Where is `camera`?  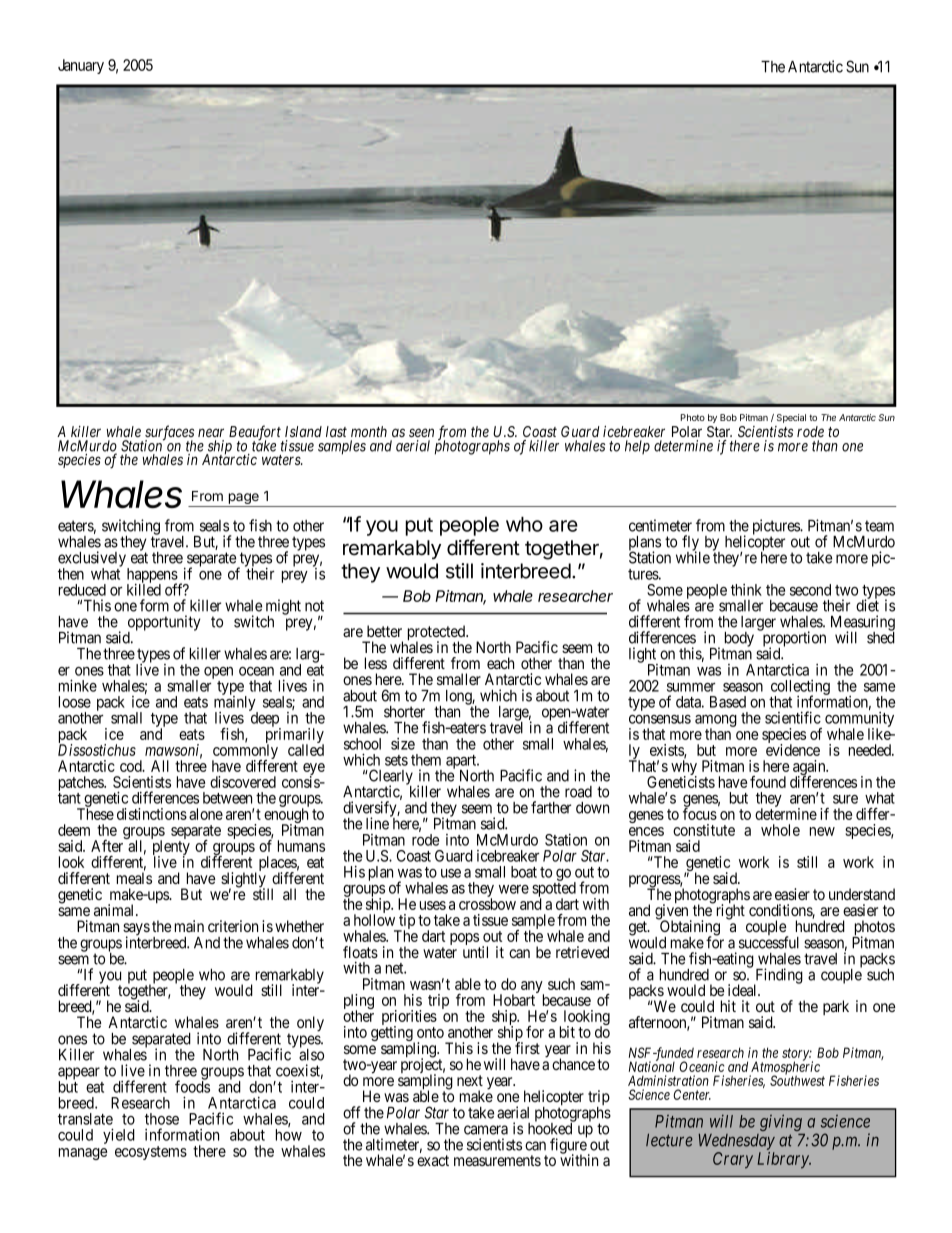
camera is located at coordinates (486, 1130).
